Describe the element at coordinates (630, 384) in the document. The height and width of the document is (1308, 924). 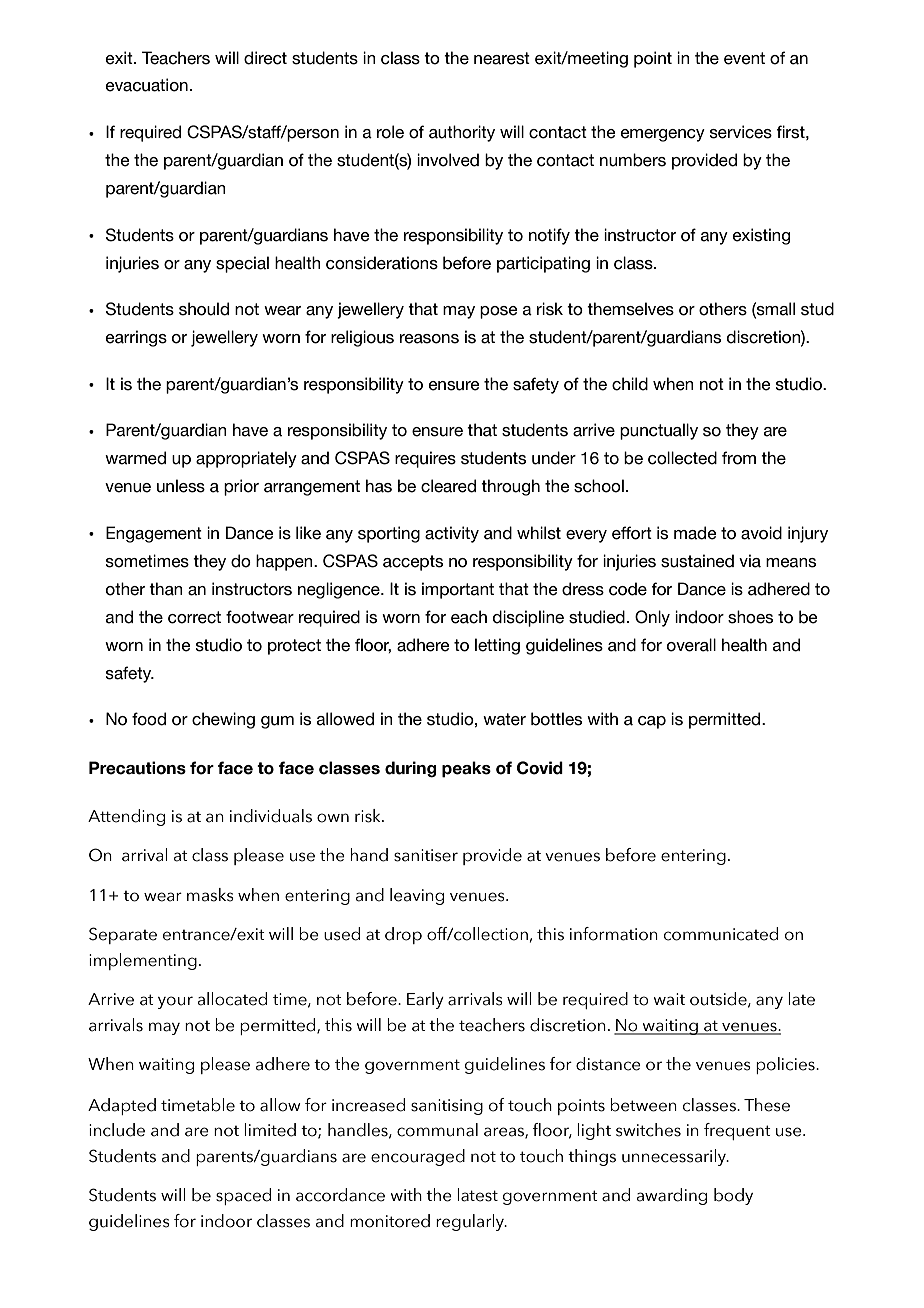
I see `child` at that location.
